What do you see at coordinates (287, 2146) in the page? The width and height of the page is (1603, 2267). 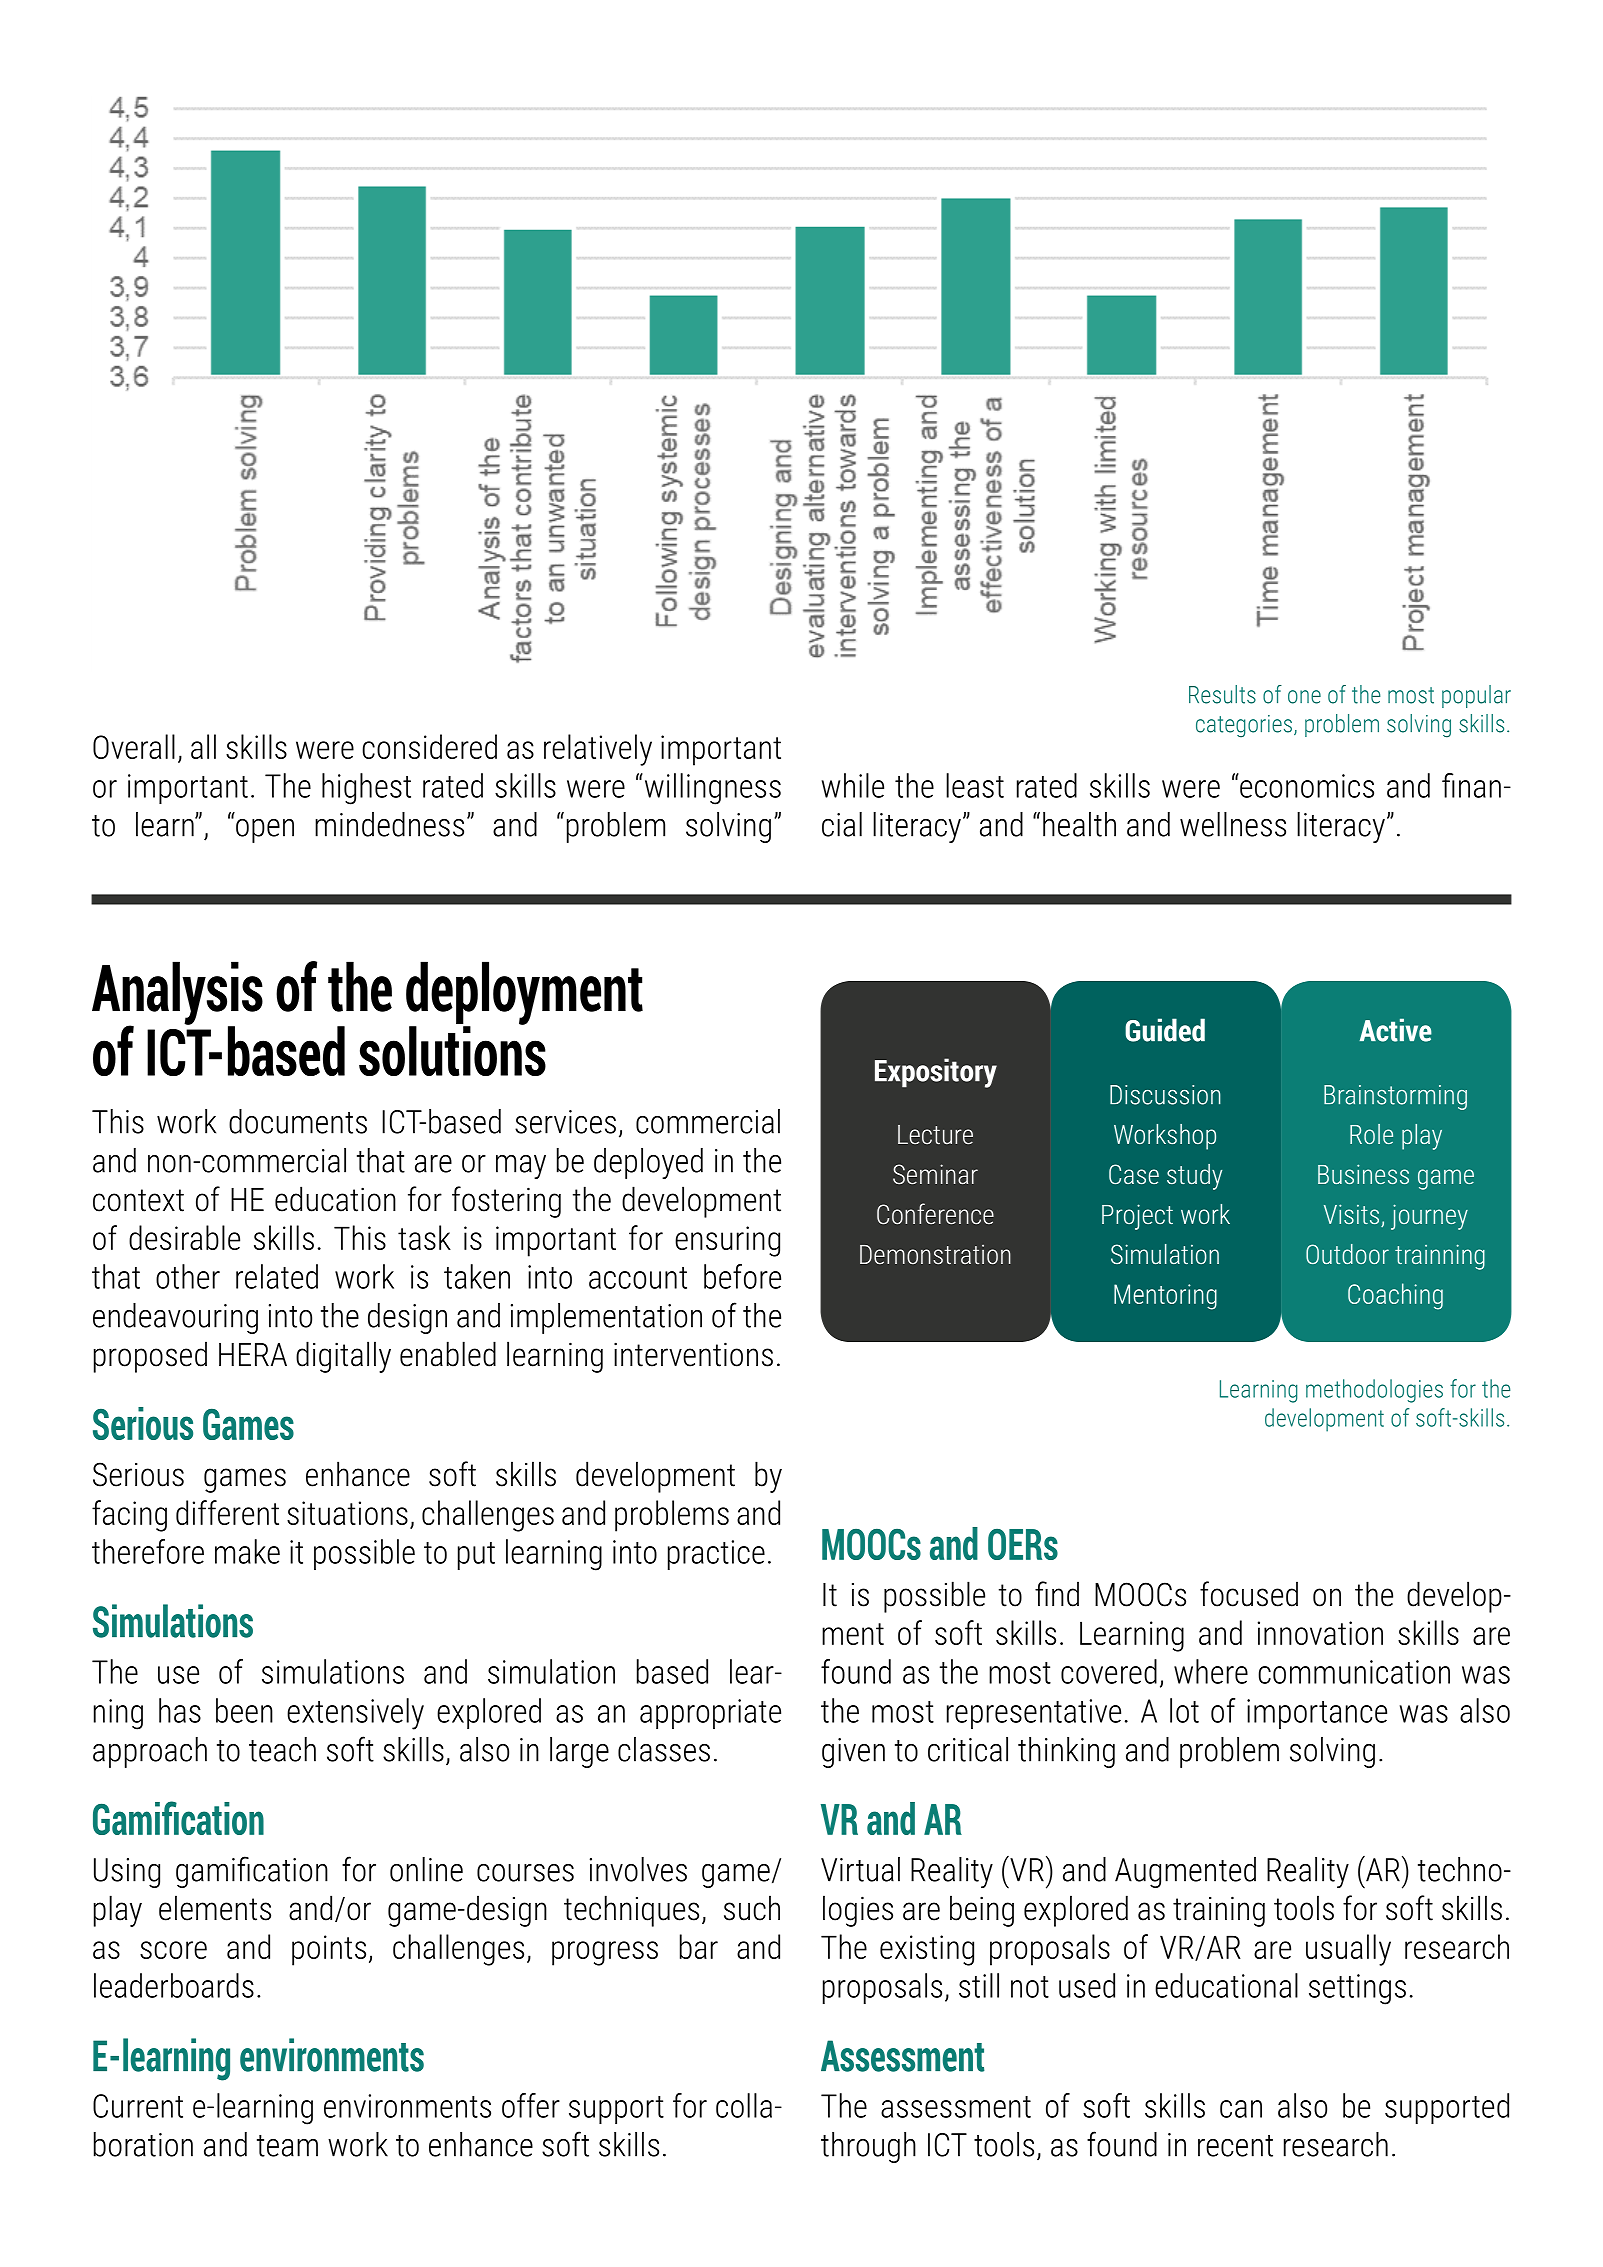 I see `team` at bounding box center [287, 2146].
